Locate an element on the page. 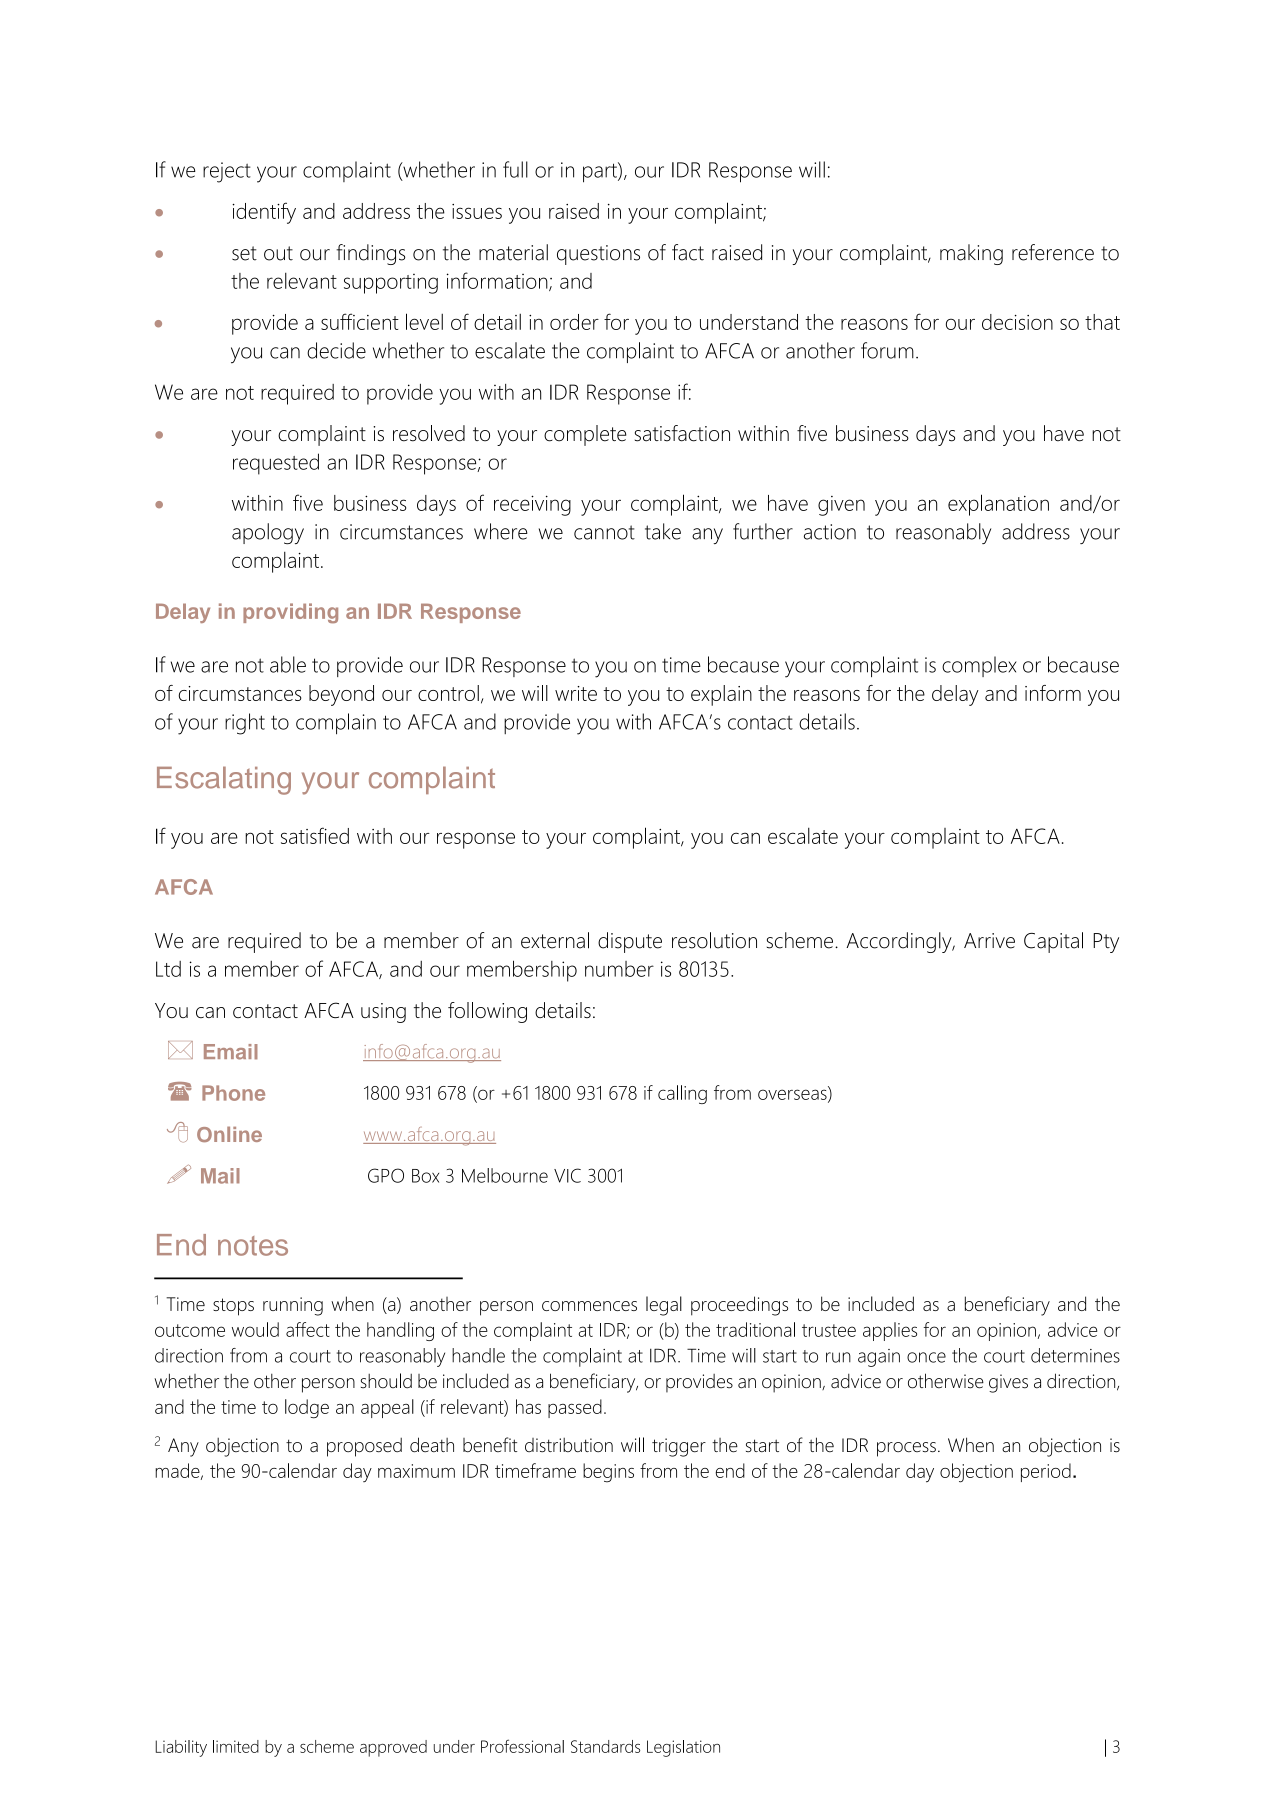 This page has width=1275, height=1803. dispute is located at coordinates (630, 942).
